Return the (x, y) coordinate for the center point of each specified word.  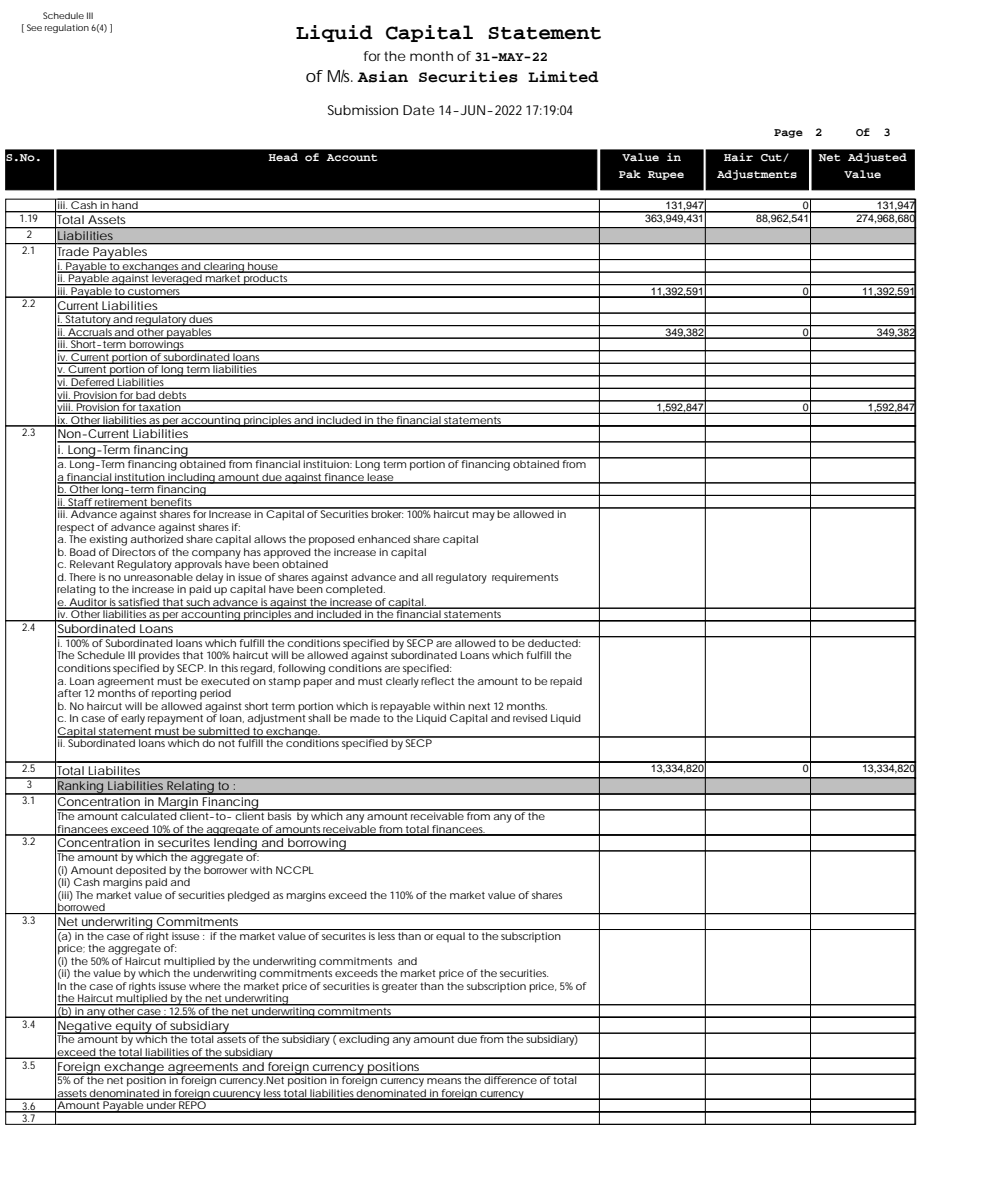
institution (140, 478)
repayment (175, 720)
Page (788, 133)
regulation (67, 28)
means (444, 1081)
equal (450, 937)
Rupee (666, 175)
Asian (382, 77)
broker (388, 513)
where (204, 986)
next (479, 706)
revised (530, 718)
